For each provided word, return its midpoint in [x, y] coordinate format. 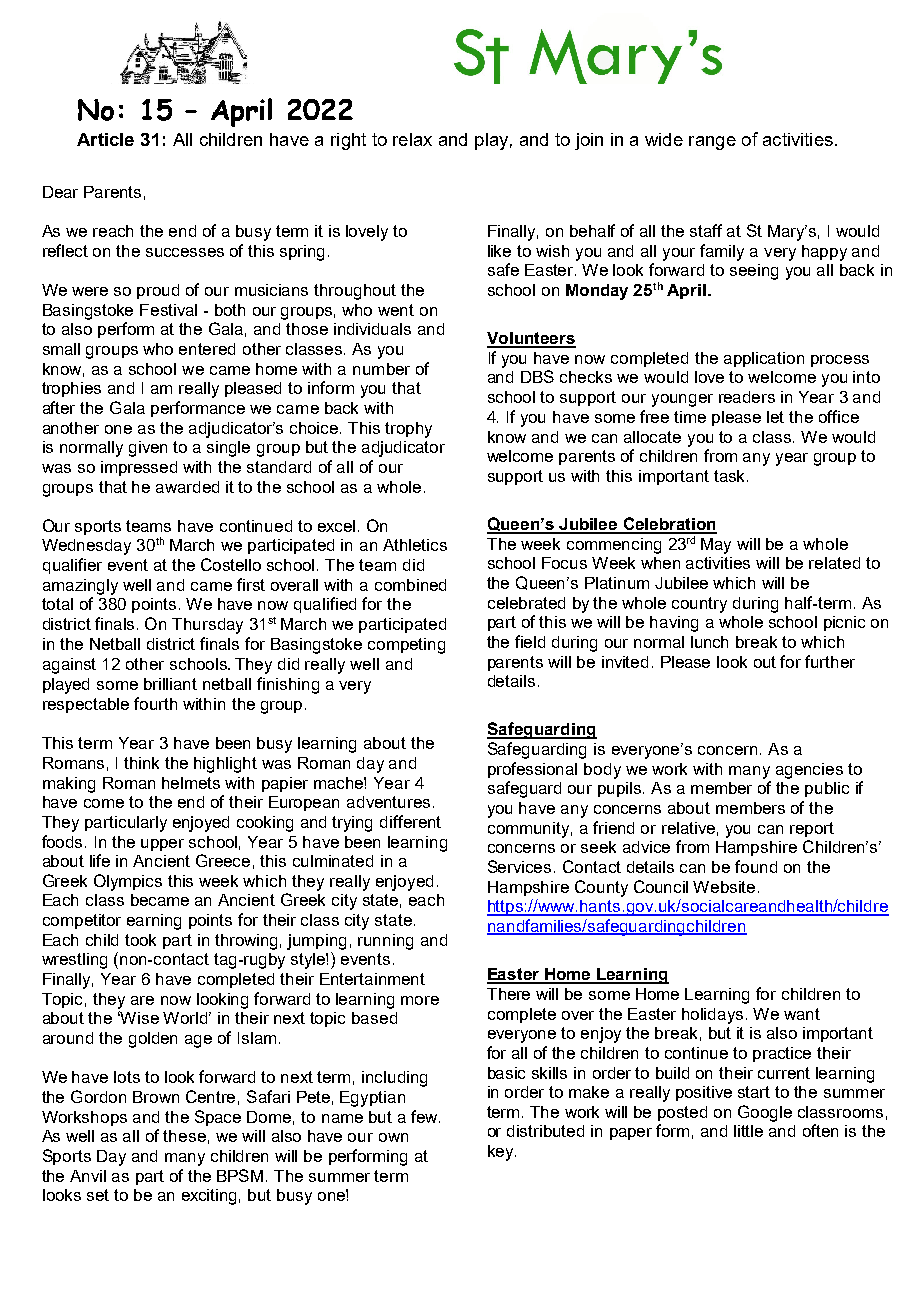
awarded [187, 487]
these [184, 1136]
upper [162, 845]
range [712, 143]
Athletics [415, 545]
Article [105, 139]
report [812, 829]
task [731, 476]
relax [412, 139]
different [410, 821]
